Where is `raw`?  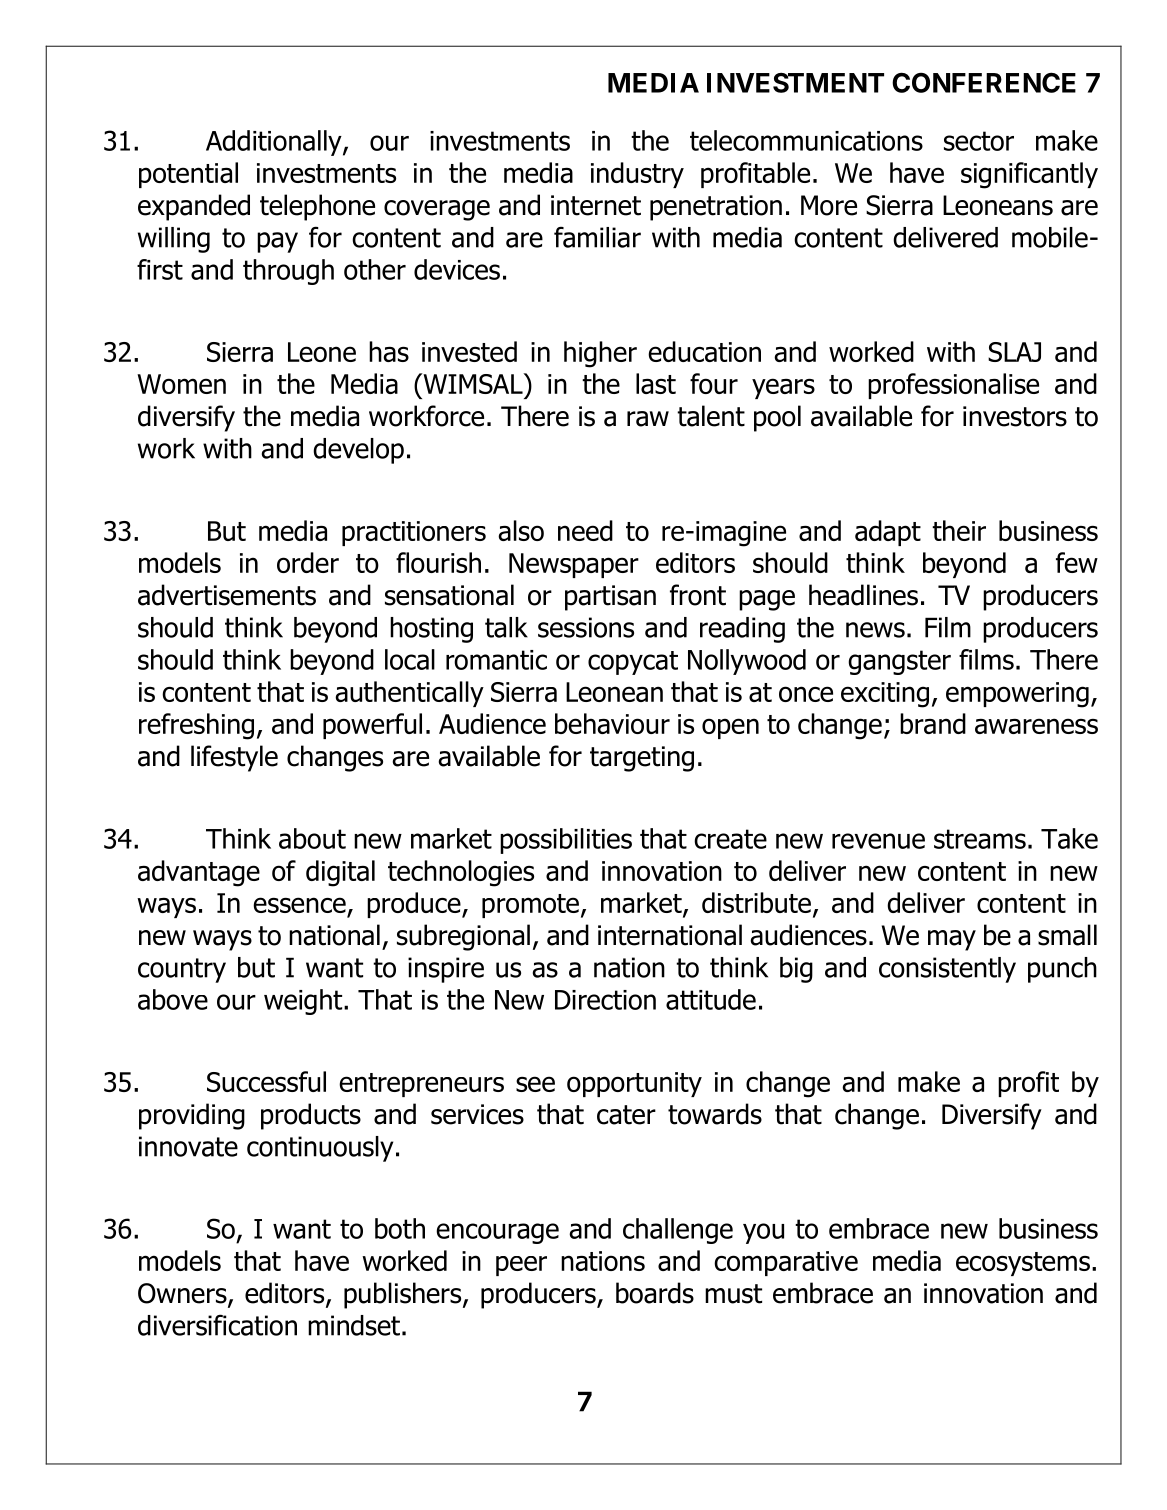
raw is located at coordinates (648, 419).
